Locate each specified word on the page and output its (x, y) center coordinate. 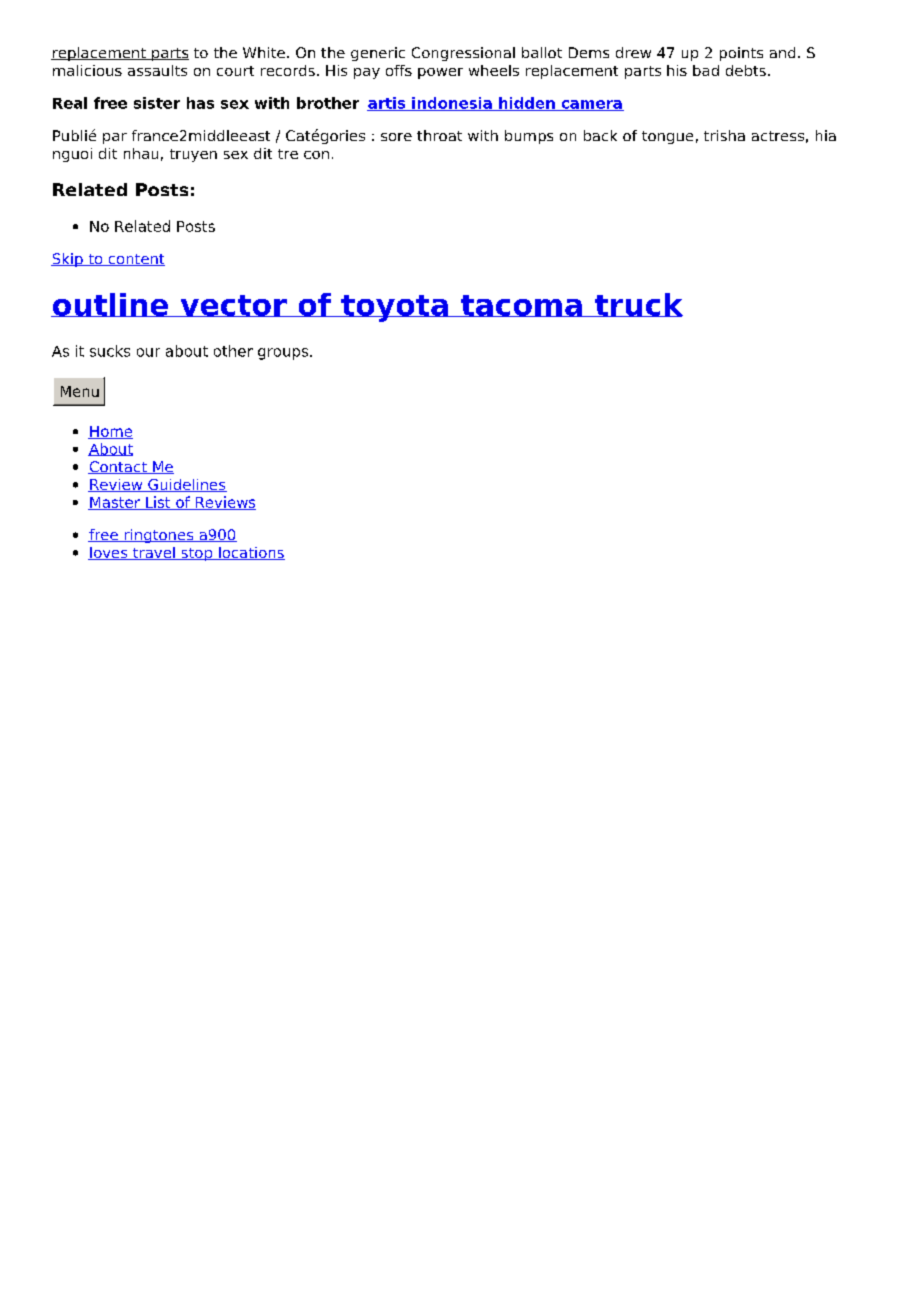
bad (706, 70)
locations (251, 553)
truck (638, 305)
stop (197, 554)
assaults (157, 70)
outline (111, 305)
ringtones (159, 536)
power (440, 73)
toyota (394, 308)
